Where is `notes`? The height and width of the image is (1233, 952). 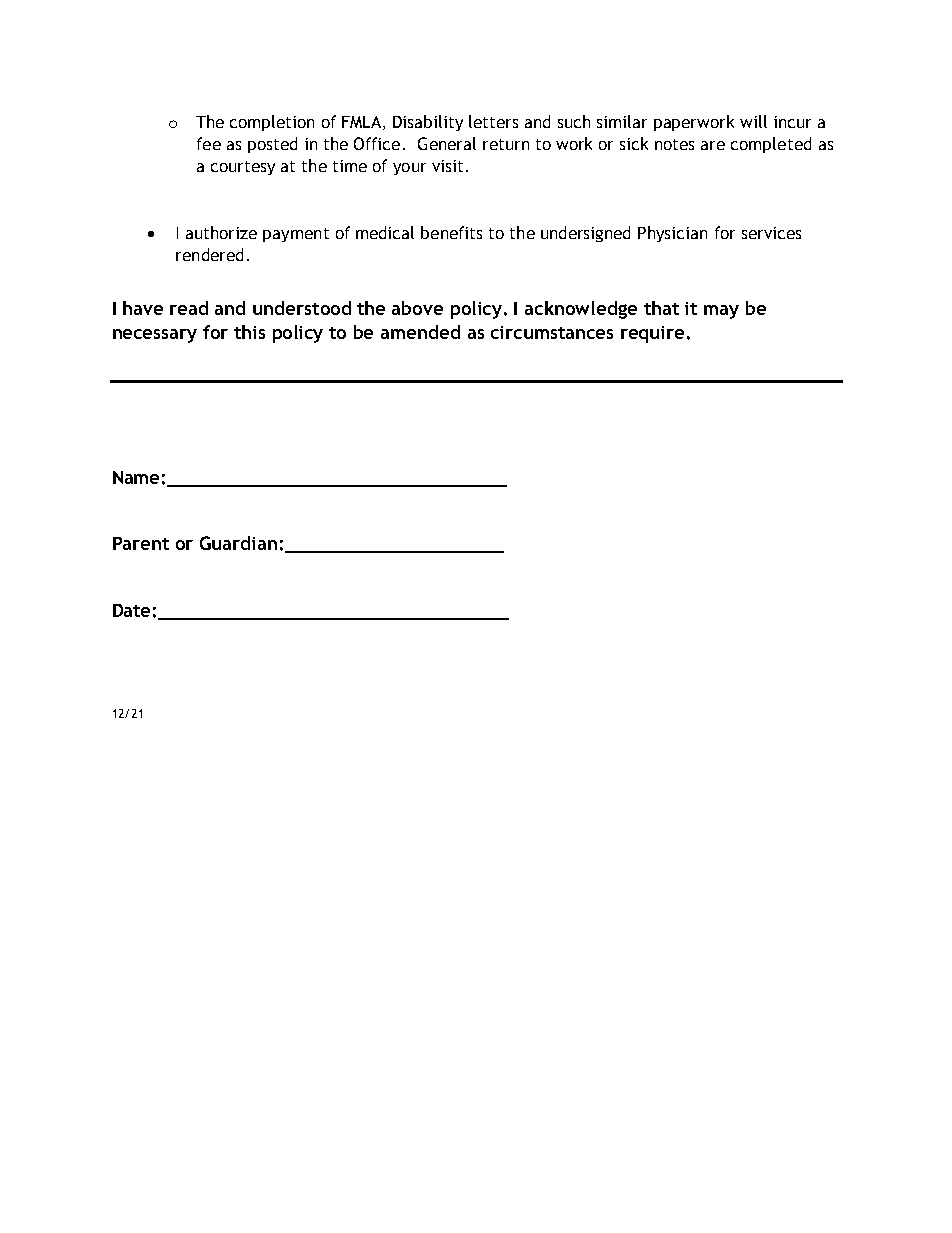
notes is located at coordinates (674, 144).
